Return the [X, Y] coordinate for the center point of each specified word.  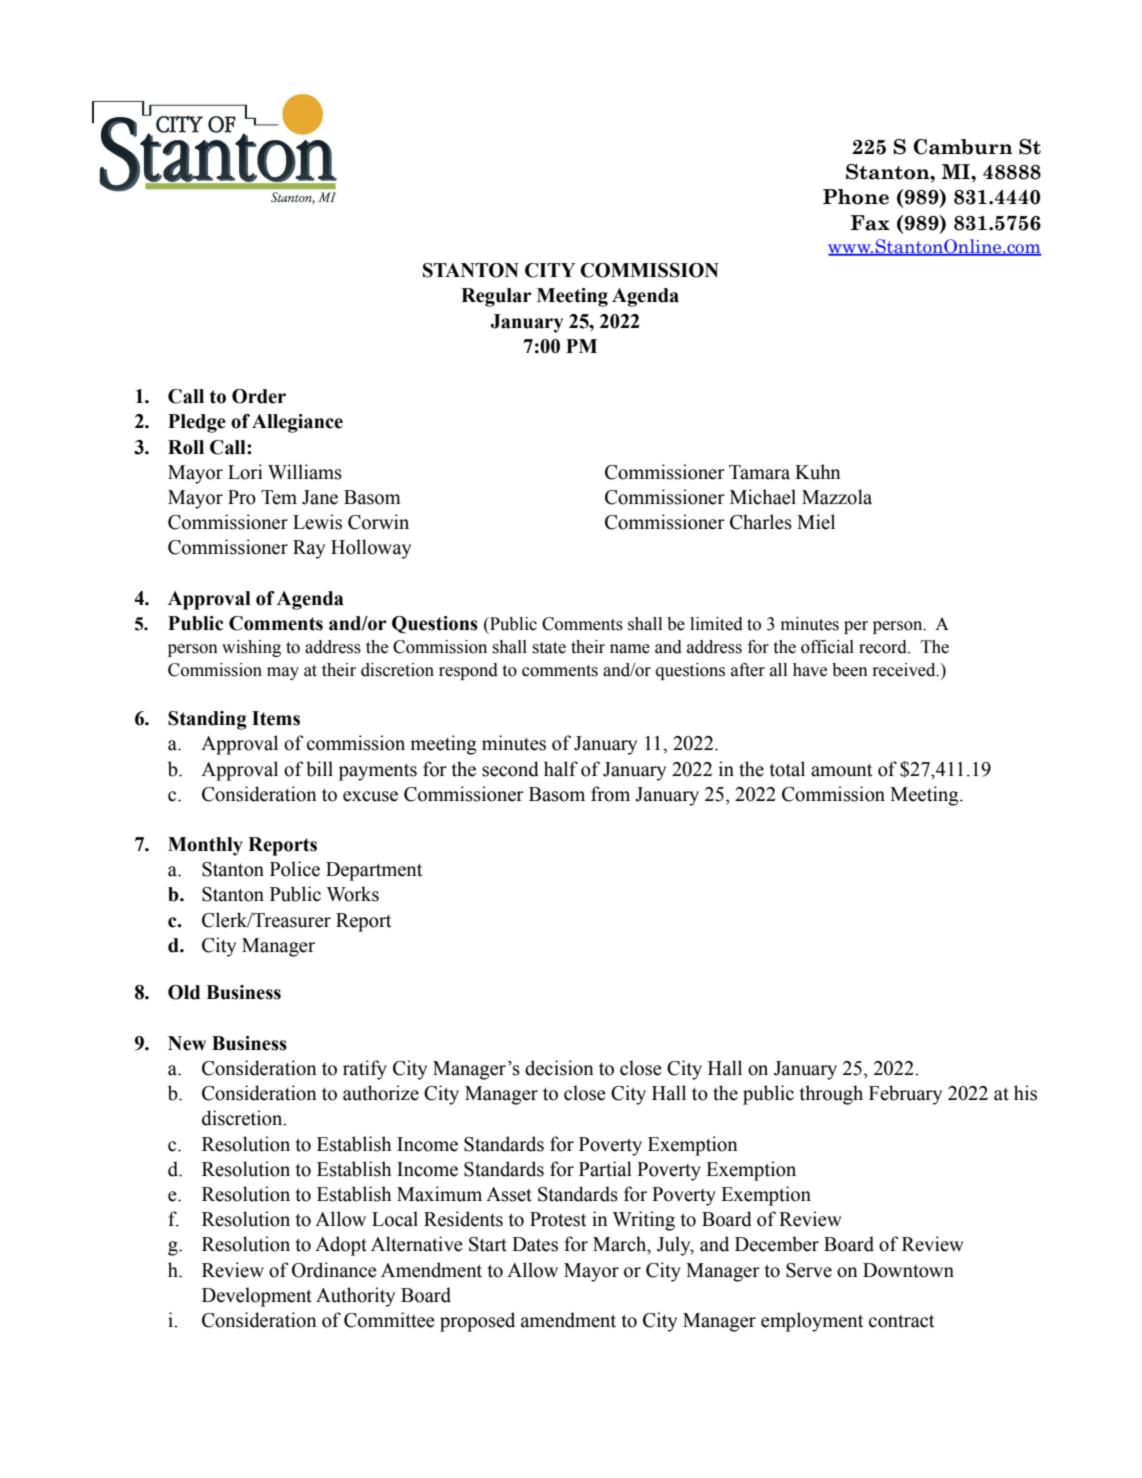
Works [353, 894]
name [630, 649]
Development [257, 1297]
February [905, 1095]
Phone [856, 197]
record [884, 647]
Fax [870, 223]
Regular [496, 297]
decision [559, 1068]
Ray [309, 549]
